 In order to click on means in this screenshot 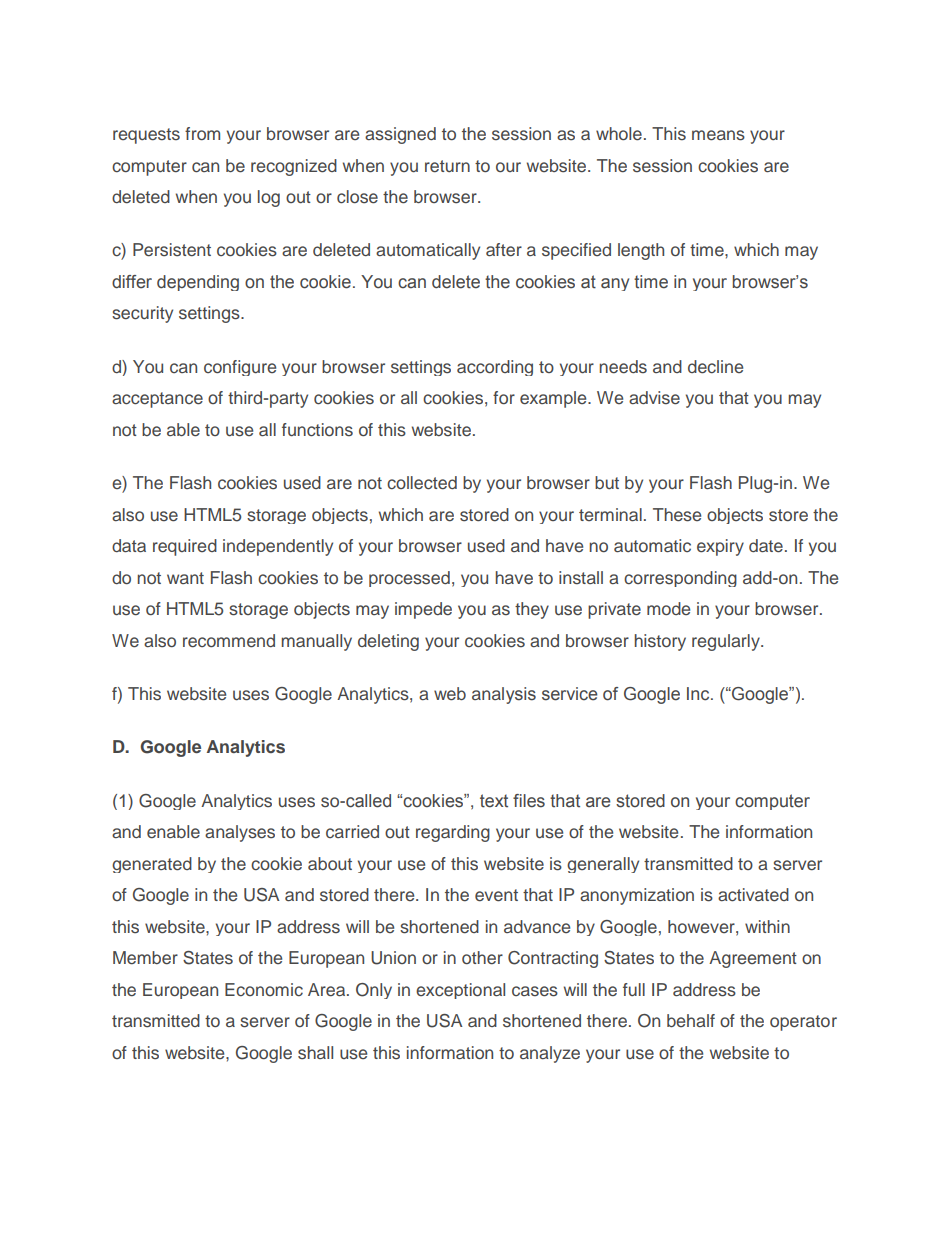, I will do `click(718, 135)`.
